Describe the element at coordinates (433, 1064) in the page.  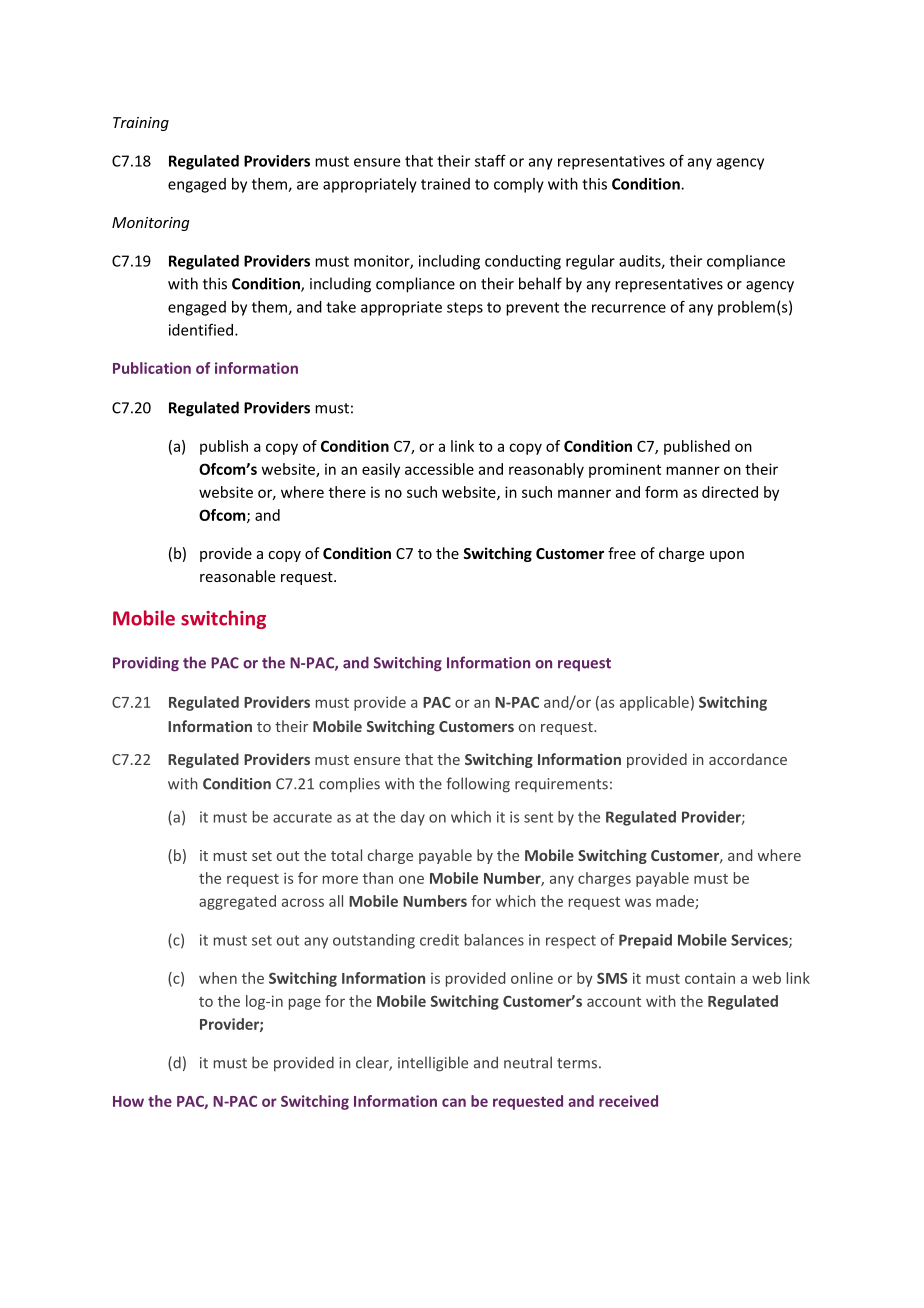
I see `intelligible` at that location.
